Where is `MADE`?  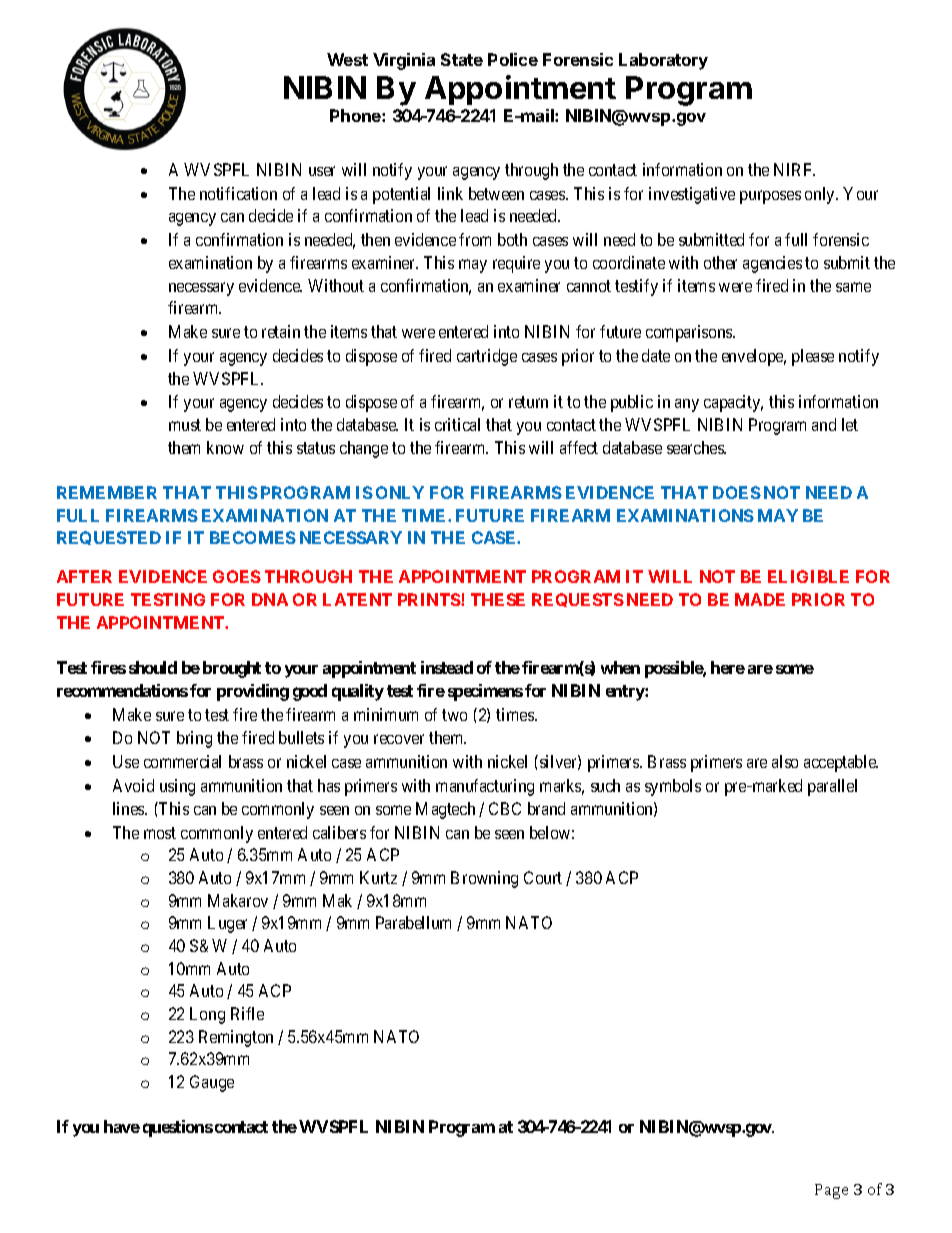 MADE is located at coordinates (760, 599).
